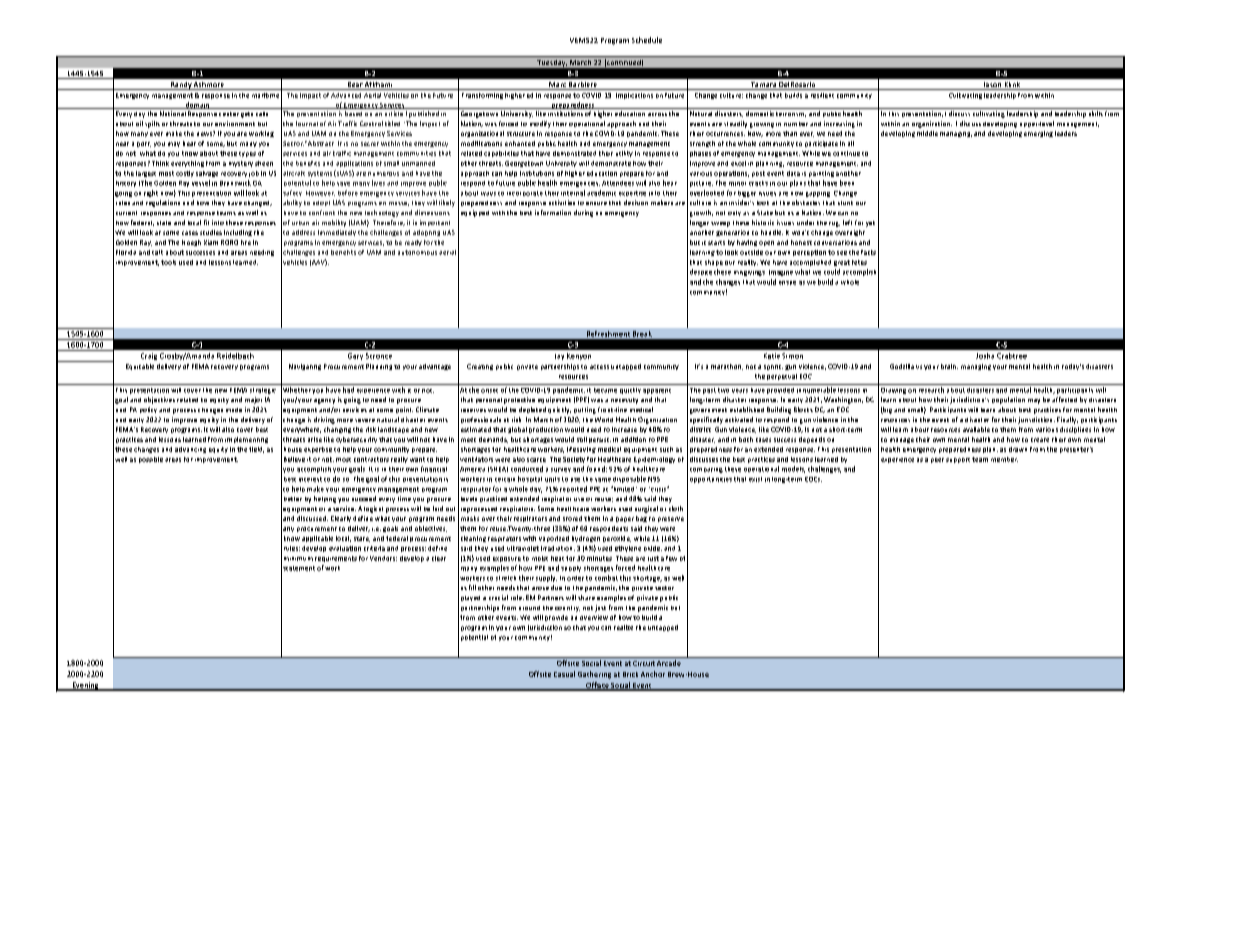  What do you see at coordinates (346, 95) in the screenshot?
I see `Advanced` at bounding box center [346, 95].
